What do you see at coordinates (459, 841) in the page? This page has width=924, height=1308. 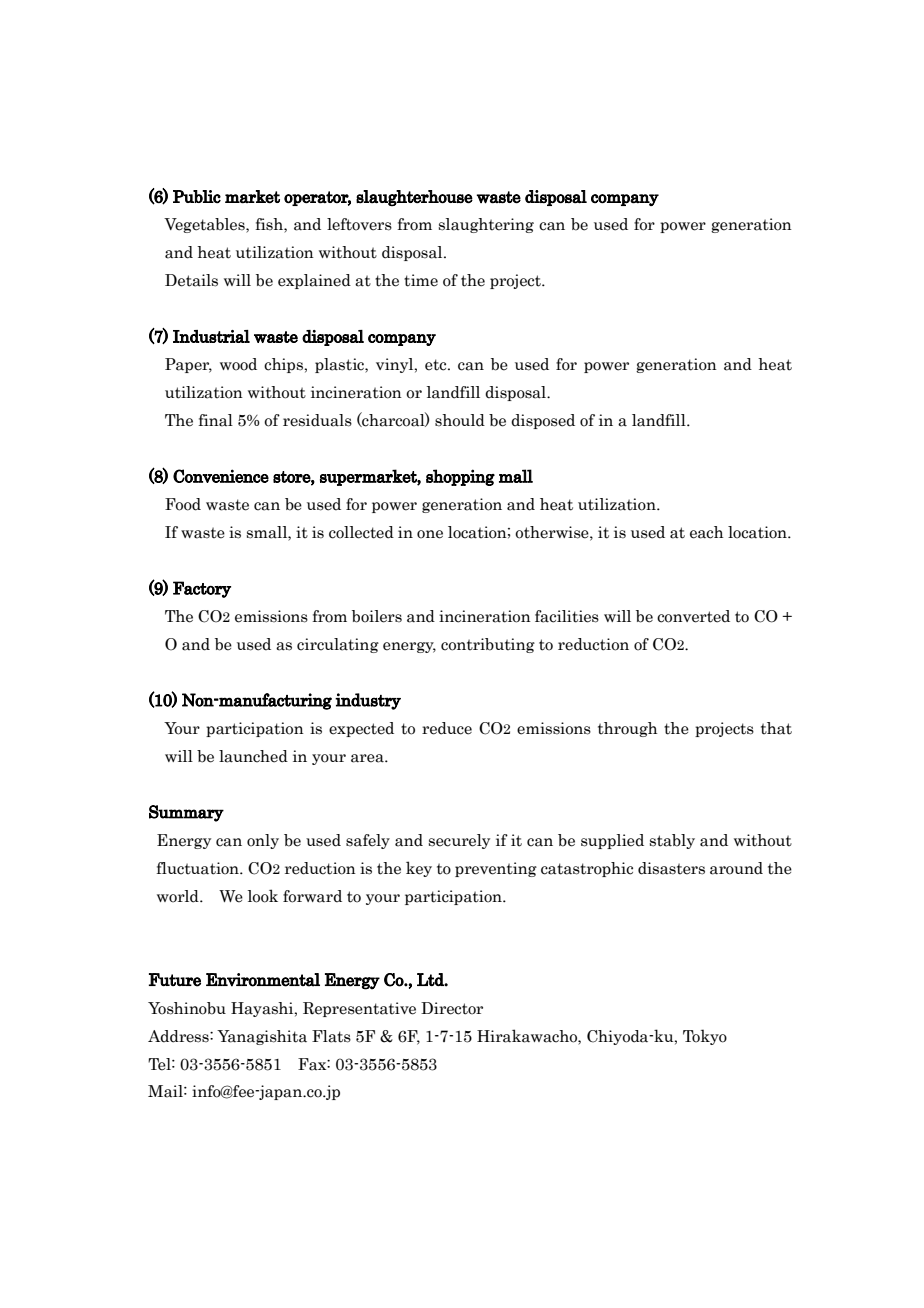 I see `securely` at bounding box center [459, 841].
